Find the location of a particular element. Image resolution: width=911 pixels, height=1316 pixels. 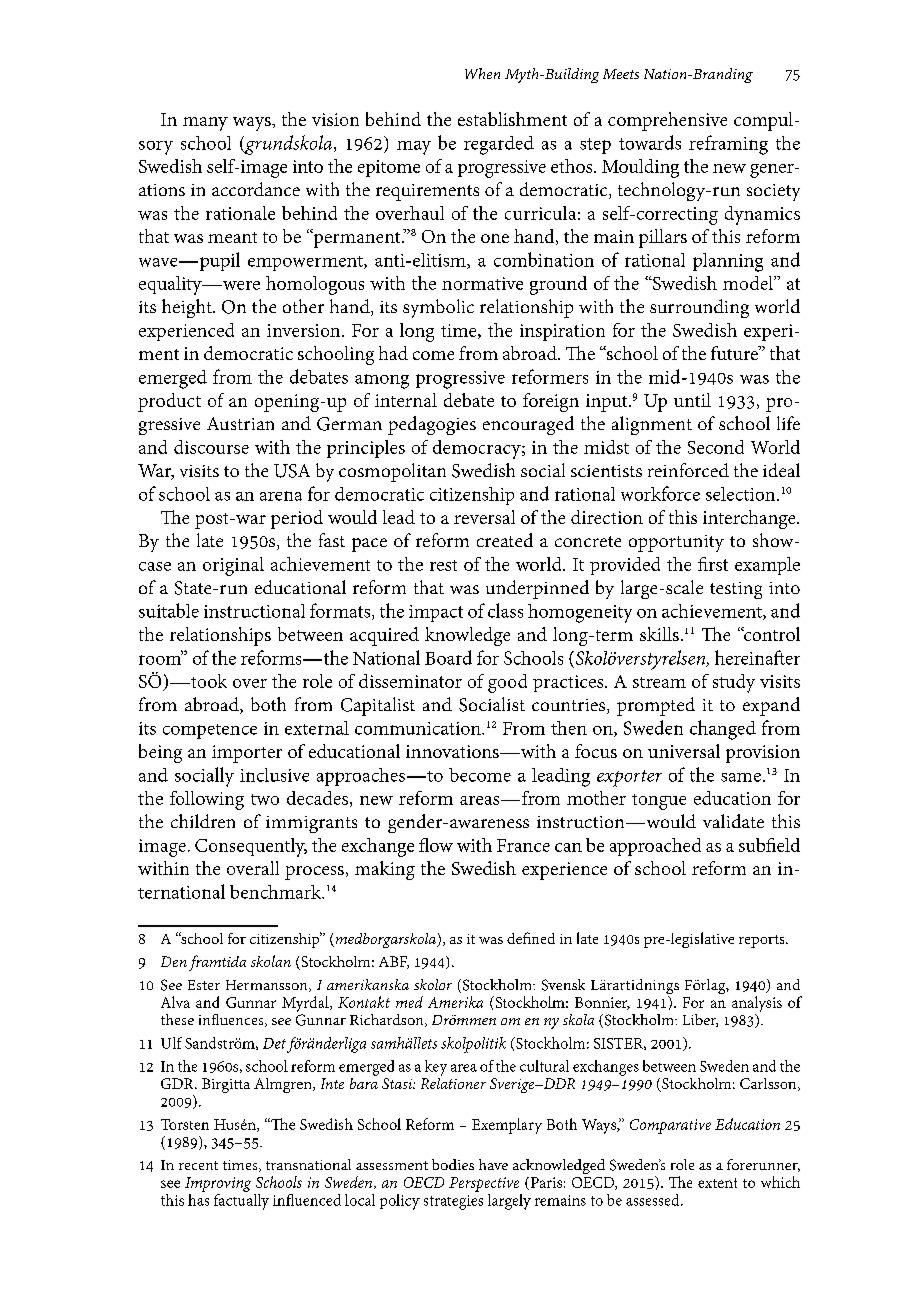

changed is located at coordinates (723, 730).
